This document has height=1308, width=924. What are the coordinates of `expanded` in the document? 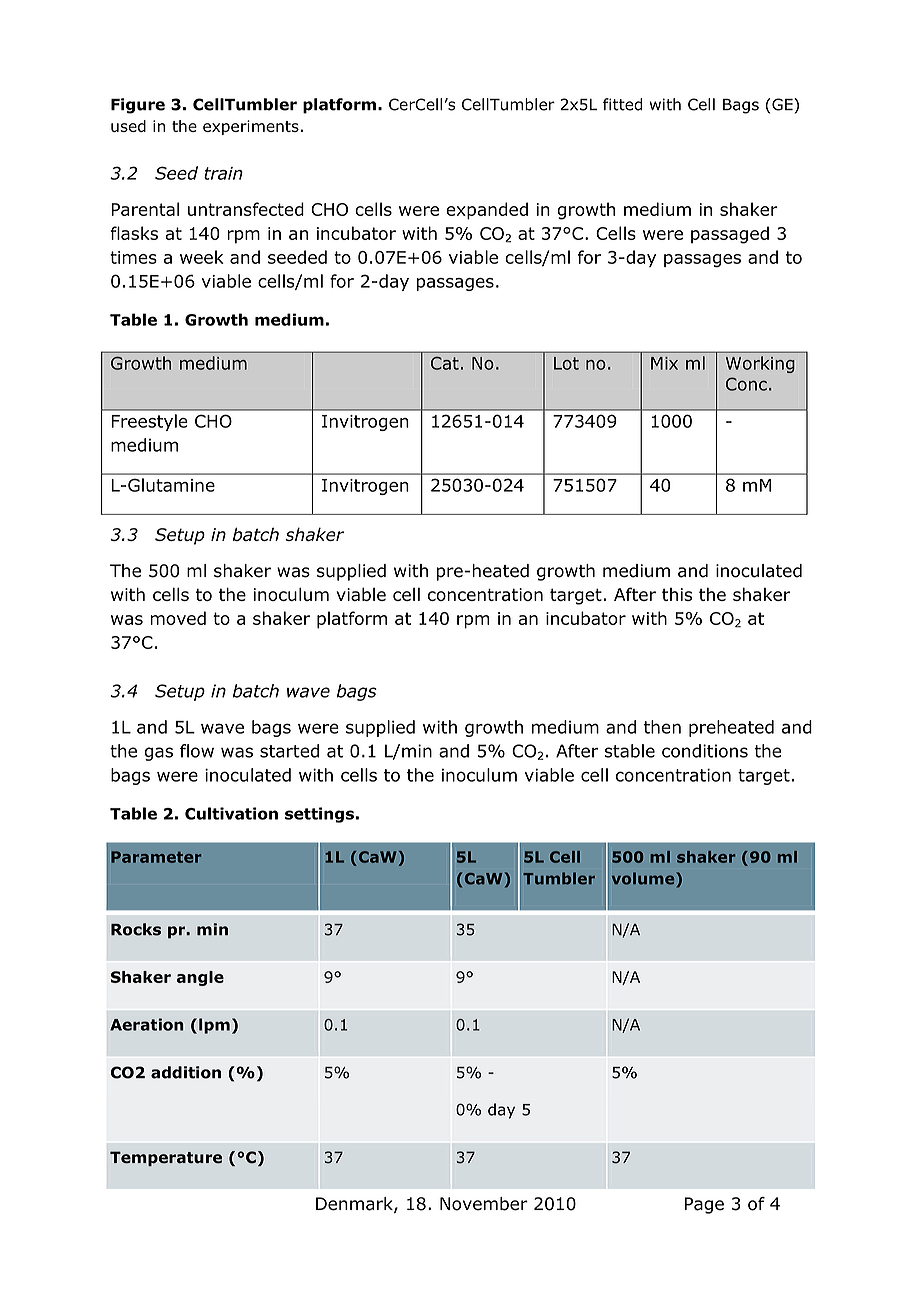 It's located at (487, 211).
